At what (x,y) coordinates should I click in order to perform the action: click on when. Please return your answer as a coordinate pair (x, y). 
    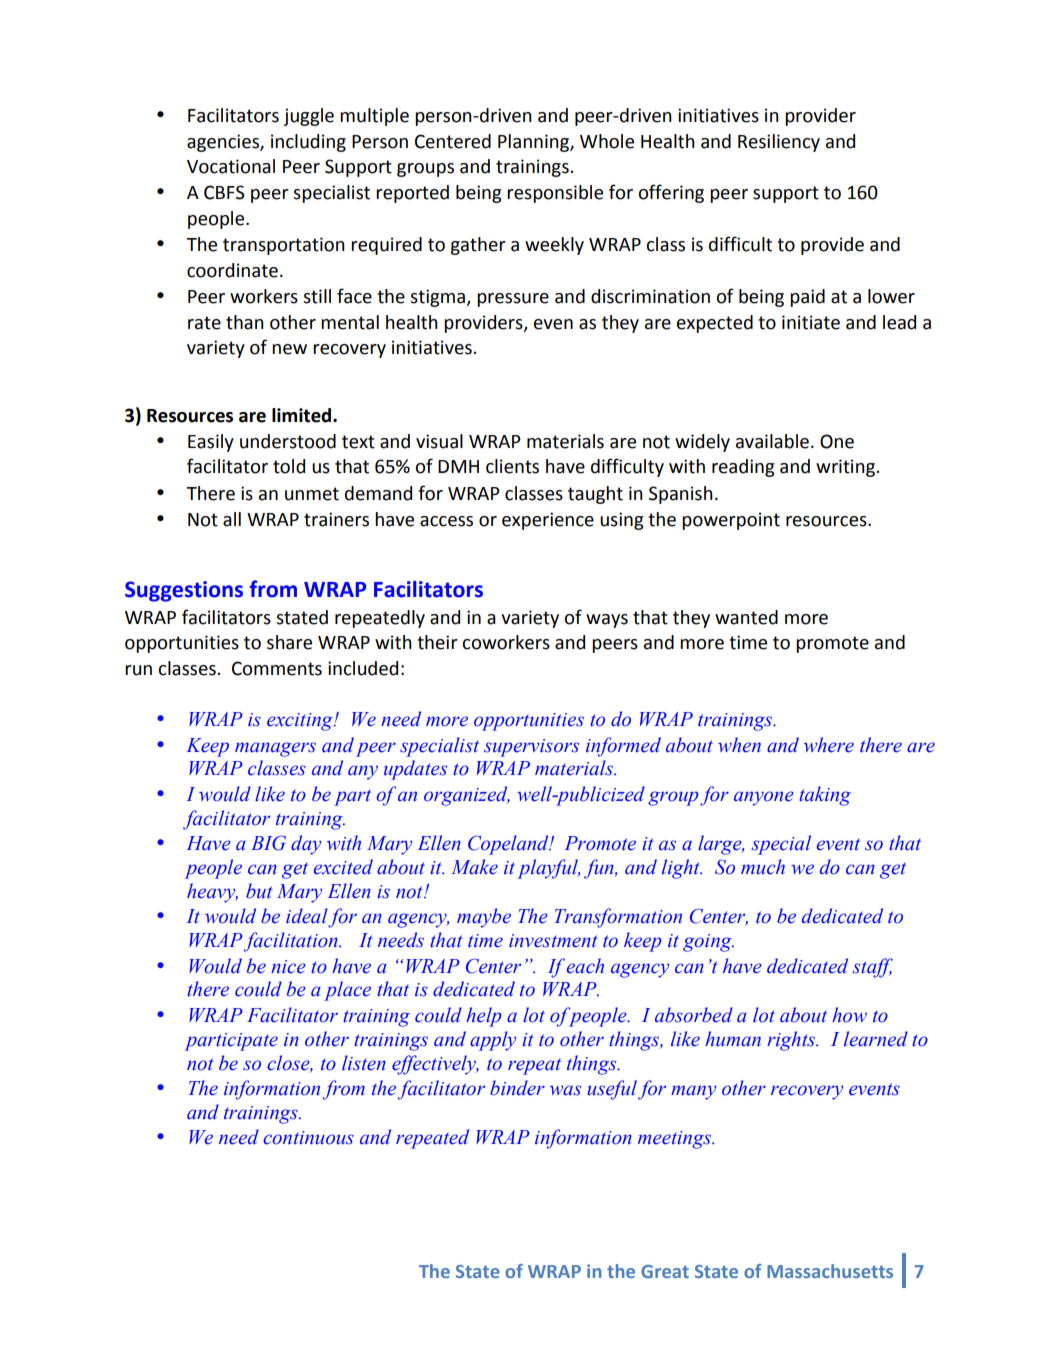
    Looking at the image, I should click on (739, 745).
